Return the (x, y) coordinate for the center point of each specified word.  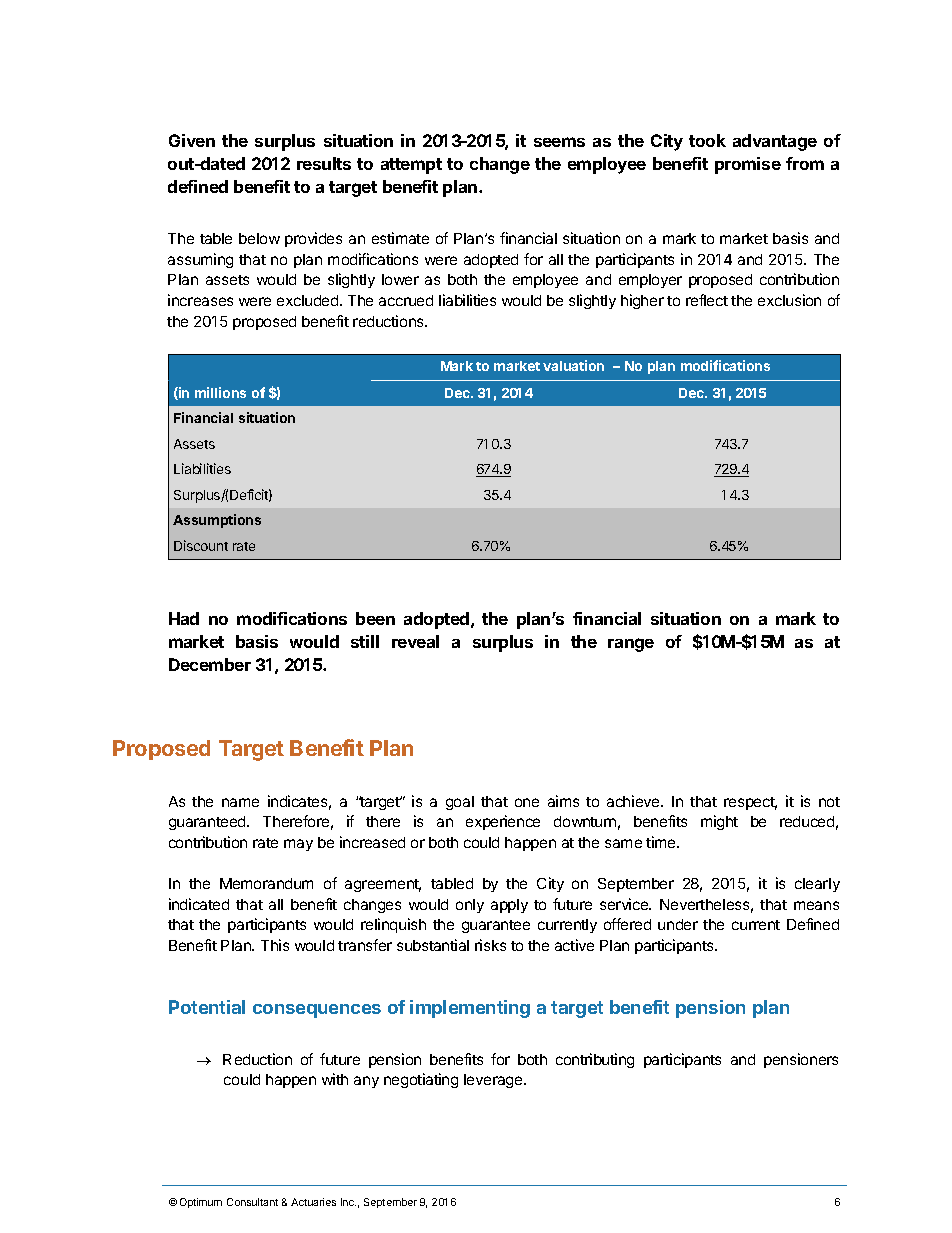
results (324, 163)
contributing (595, 1060)
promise (748, 165)
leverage (494, 1081)
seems (559, 142)
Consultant (252, 1202)
